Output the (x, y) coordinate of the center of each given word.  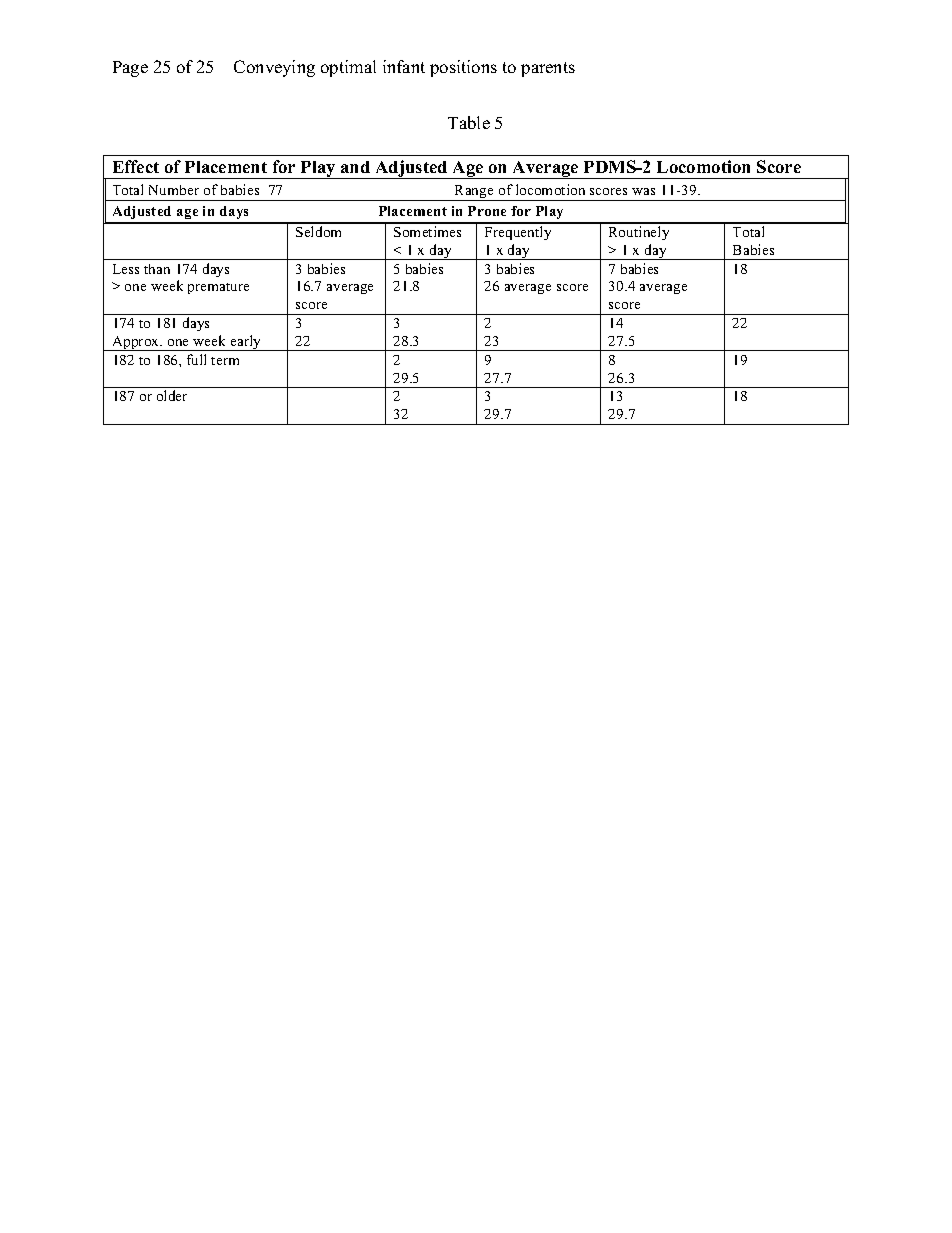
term (225, 361)
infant (404, 66)
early (246, 343)
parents (548, 69)
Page (130, 69)
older (172, 395)
